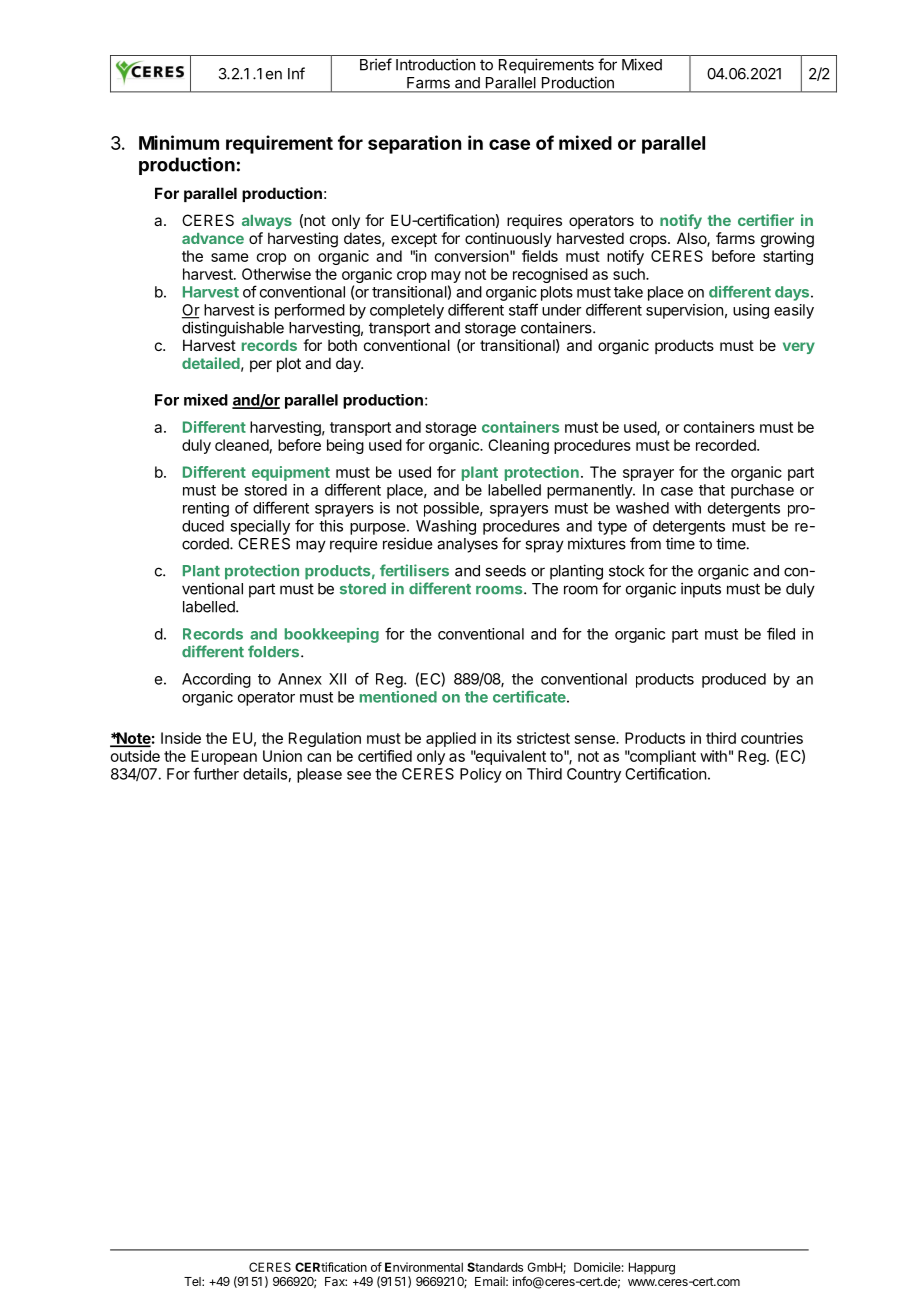 Image resolution: width=924 pixels, height=1308 pixels. What do you see at coordinates (216, 773) in the screenshot?
I see `further` at bounding box center [216, 773].
